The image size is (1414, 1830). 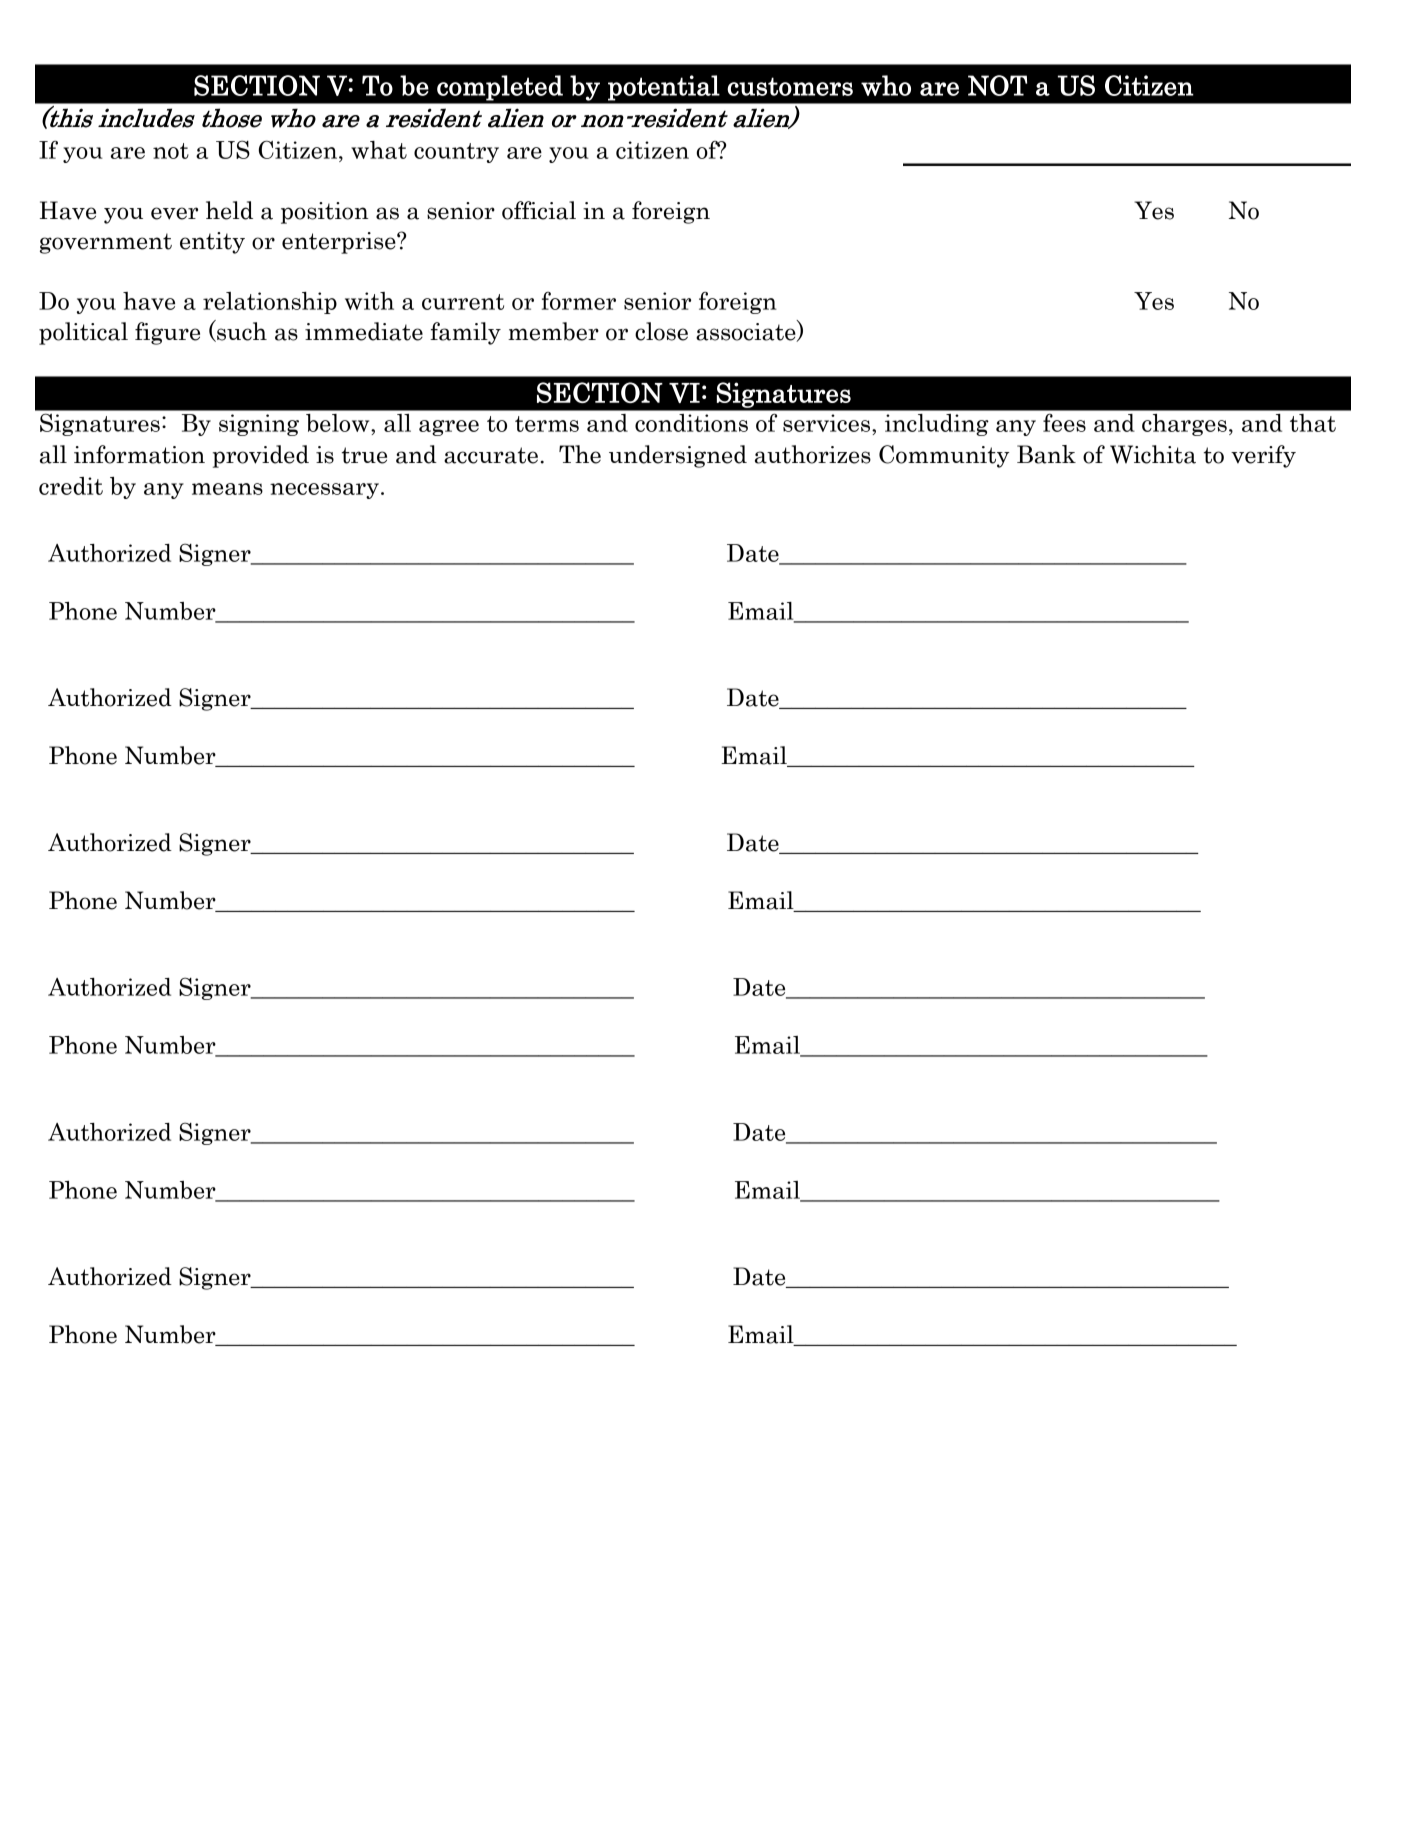 I want to click on that, so click(x=1313, y=423).
